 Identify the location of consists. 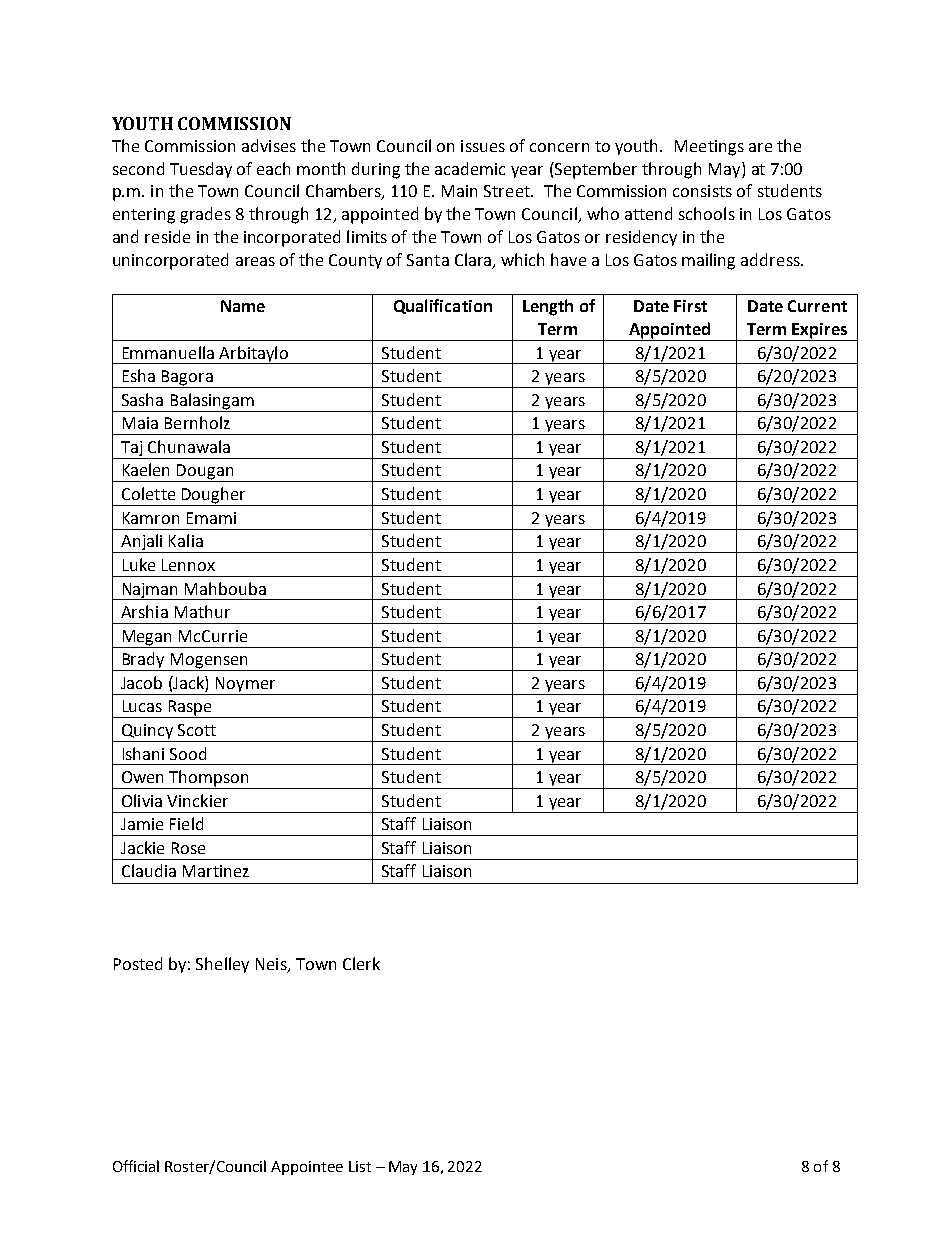
(702, 191).
